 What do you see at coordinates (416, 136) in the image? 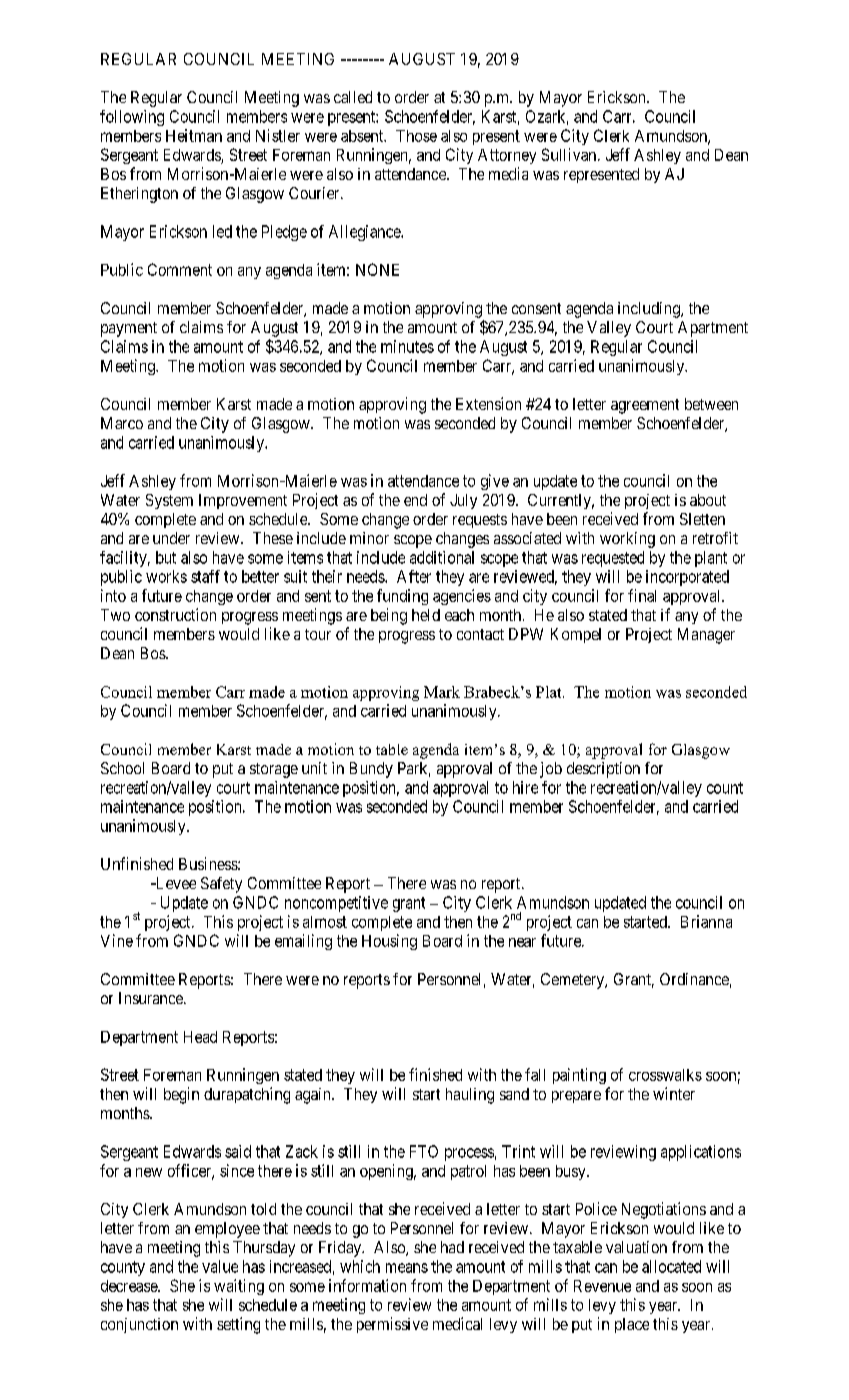
I see `Those` at bounding box center [416, 136].
